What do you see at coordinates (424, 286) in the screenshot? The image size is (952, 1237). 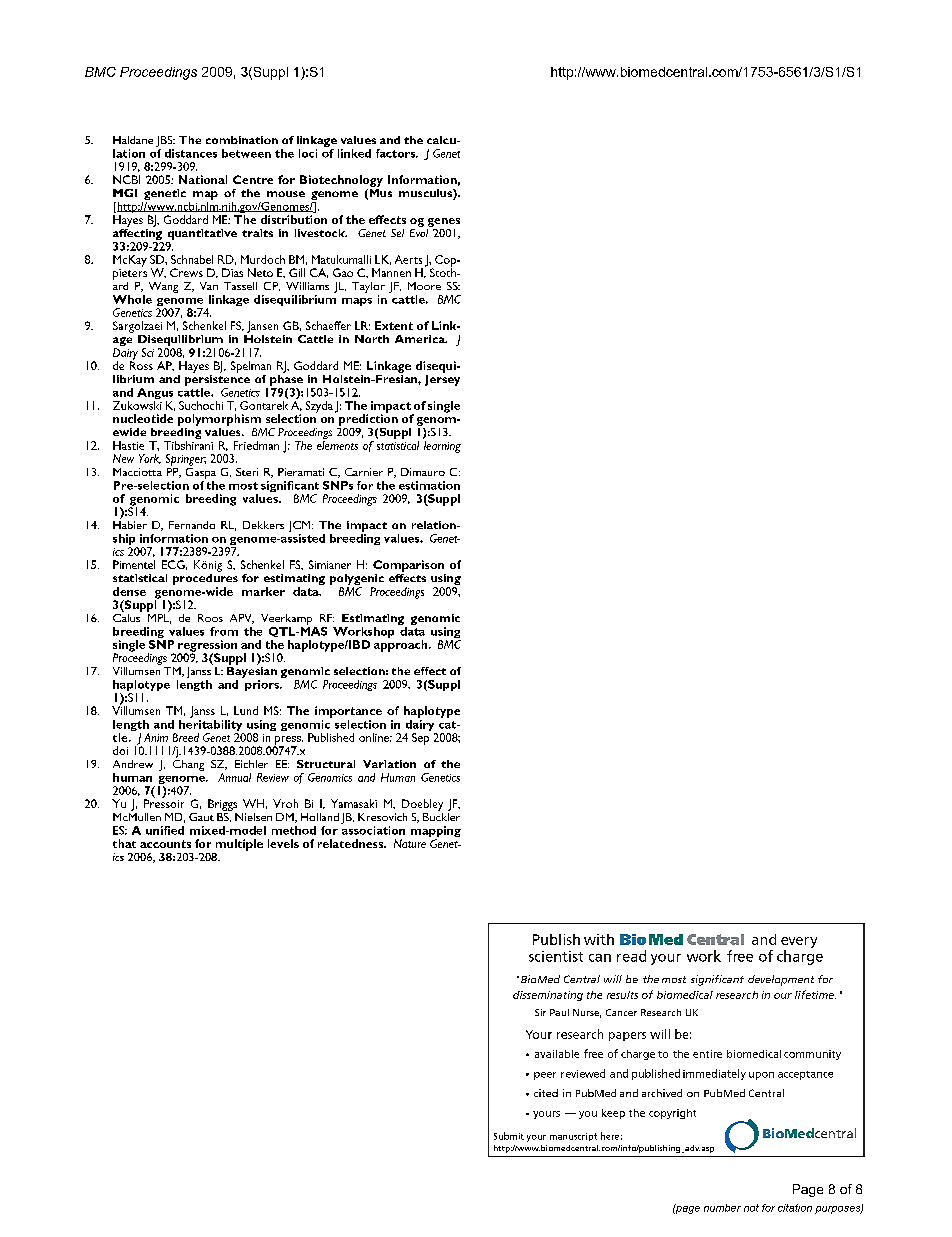 I see `Moore` at bounding box center [424, 286].
